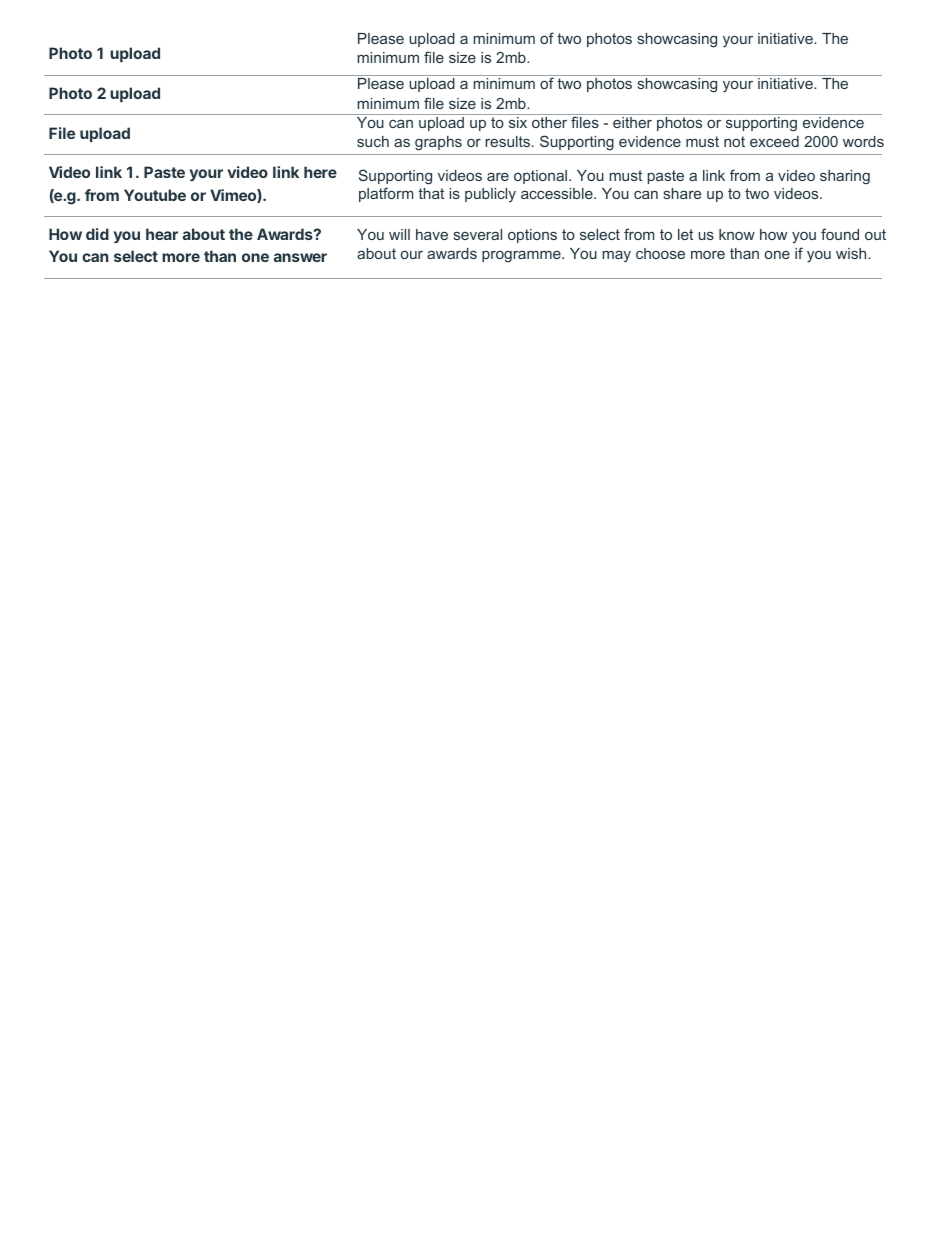 The image size is (952, 1233). Describe the element at coordinates (522, 257) in the page. I see `programme` at that location.
